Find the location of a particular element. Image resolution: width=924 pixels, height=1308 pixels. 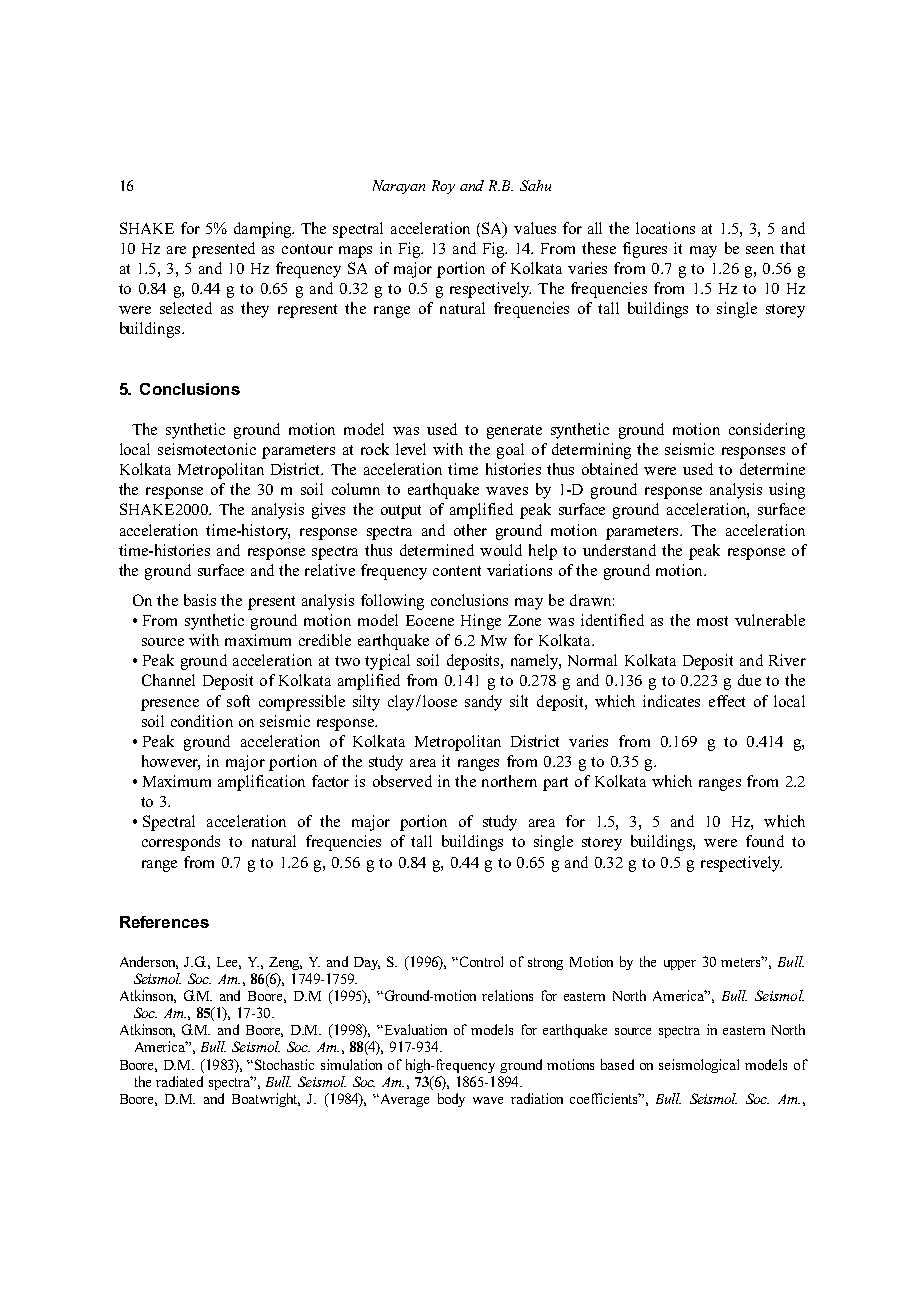

radiated is located at coordinates (179, 1081).
